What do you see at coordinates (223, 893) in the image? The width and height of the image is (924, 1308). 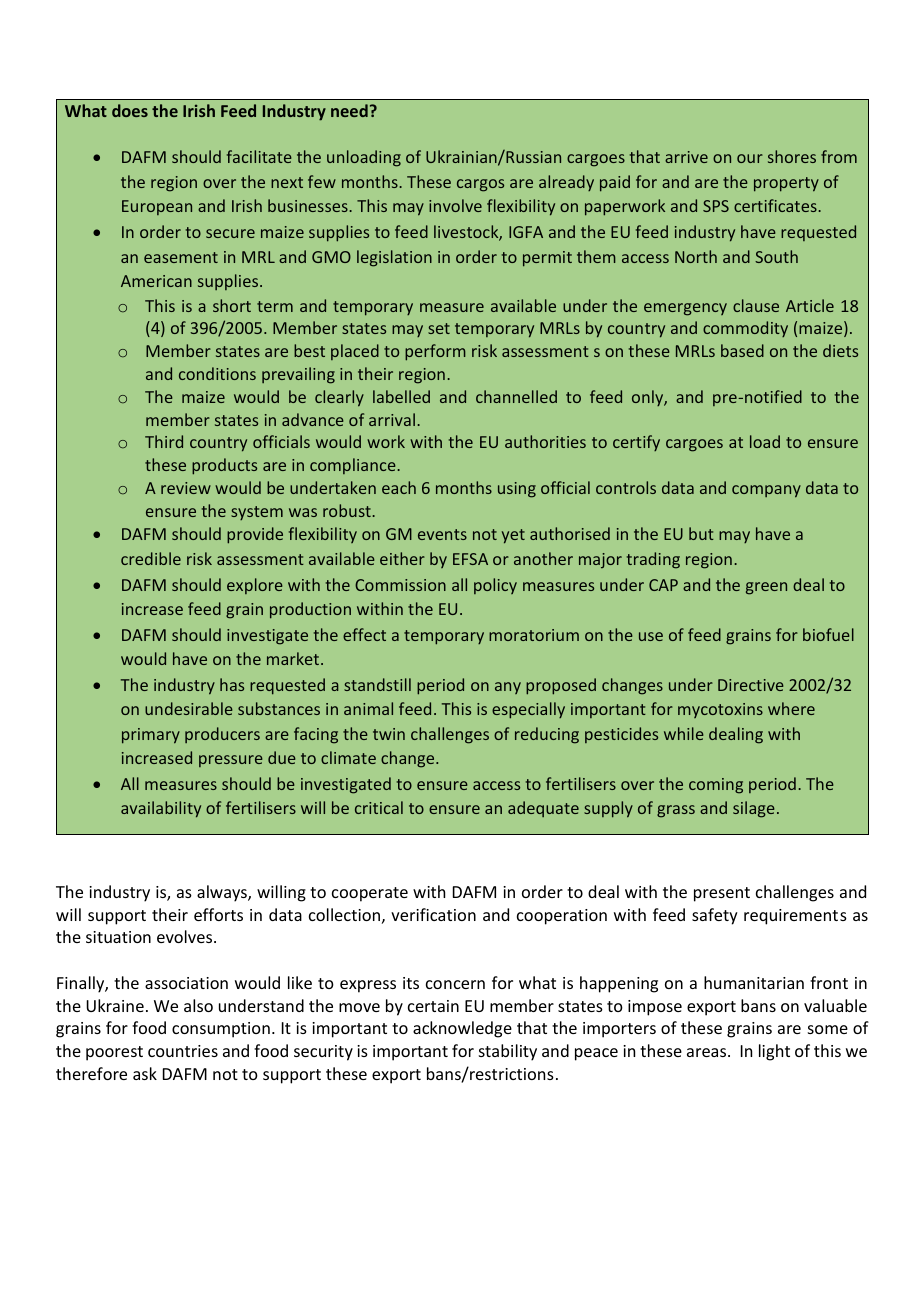 I see `always` at bounding box center [223, 893].
